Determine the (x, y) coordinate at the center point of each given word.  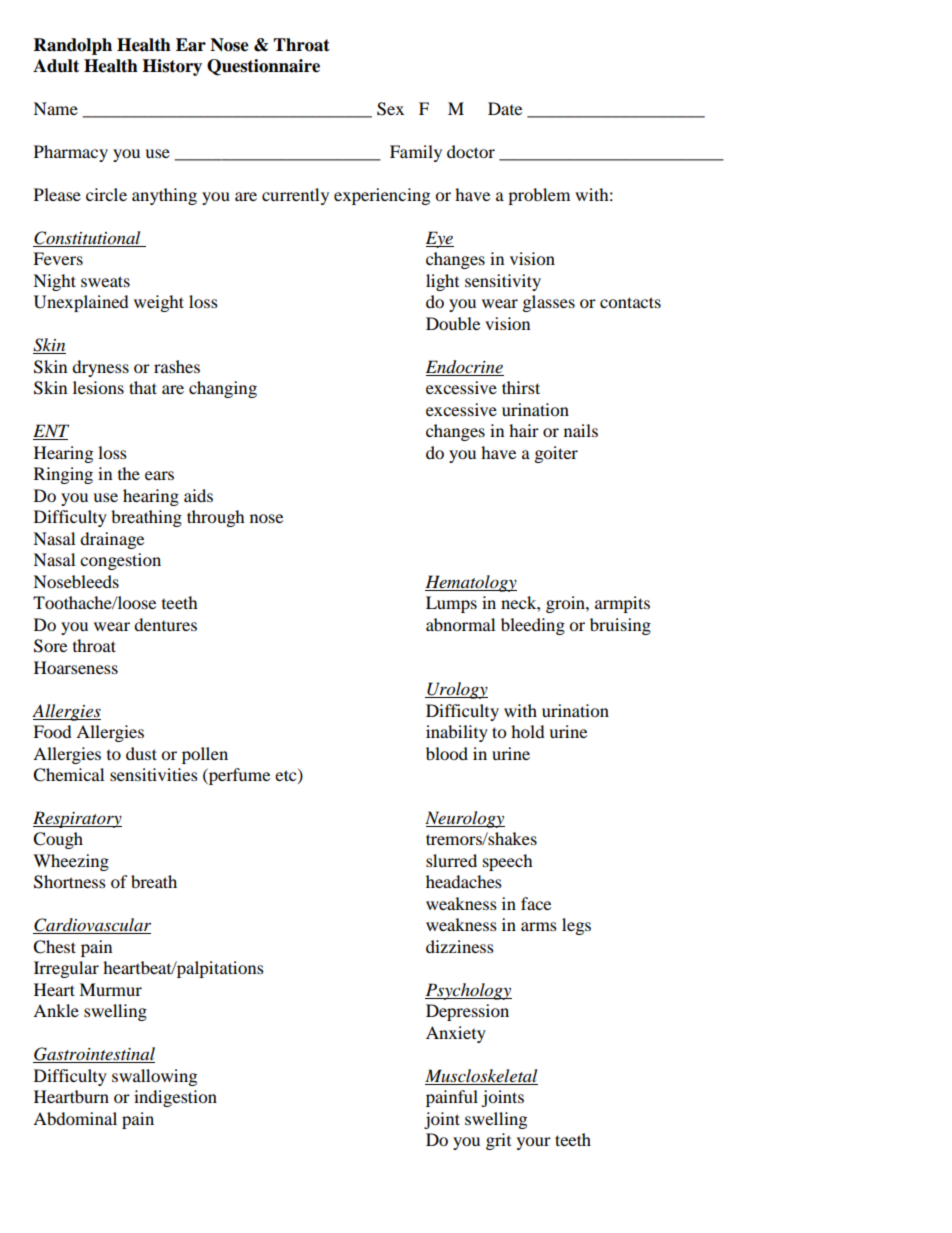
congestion (120, 561)
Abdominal (75, 1118)
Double (453, 323)
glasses (549, 303)
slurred (451, 860)
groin (566, 604)
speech (508, 862)
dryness (100, 368)
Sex (390, 109)
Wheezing (71, 862)
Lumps (451, 604)
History (172, 67)
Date (505, 108)
